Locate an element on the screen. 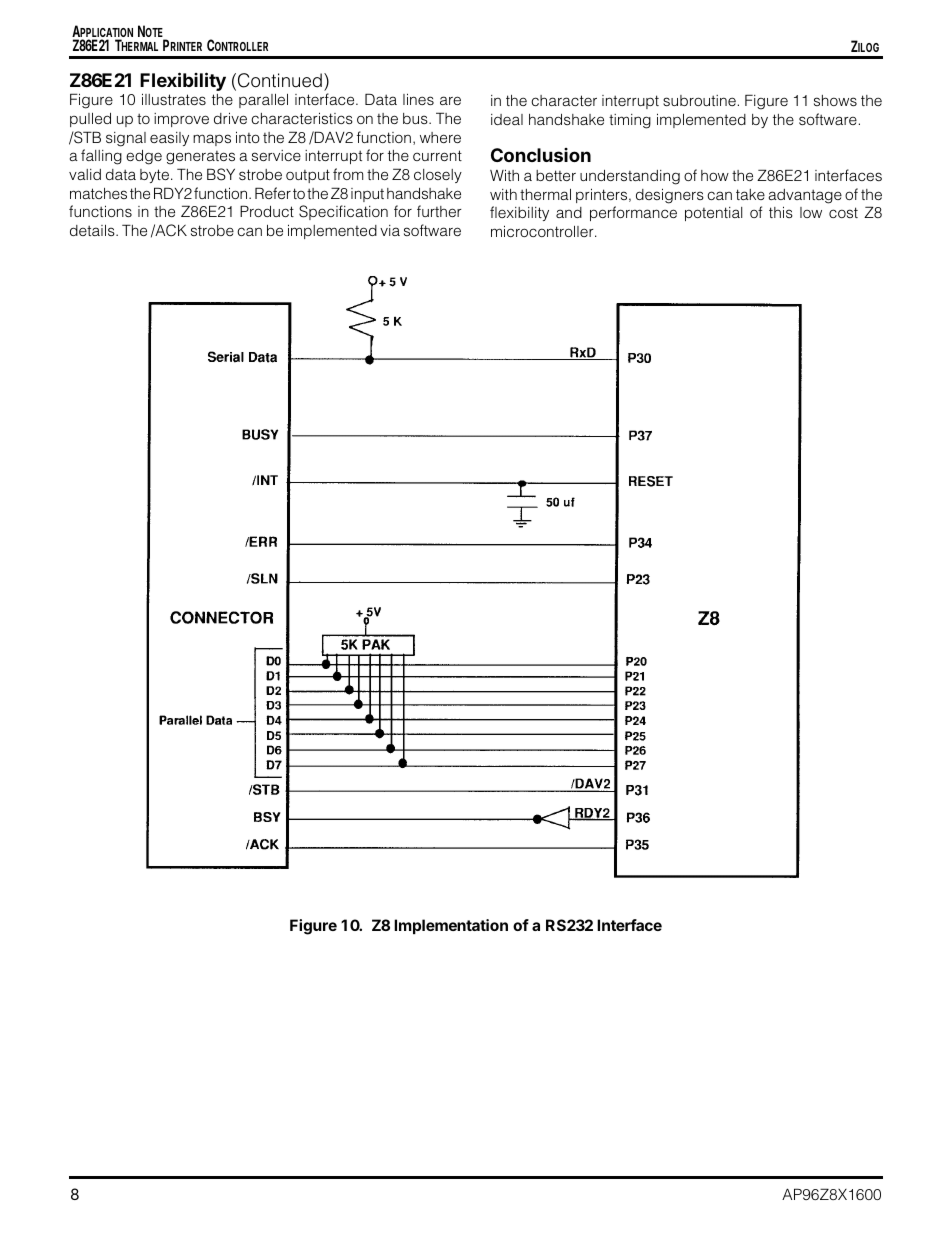  Product is located at coordinates (267, 211).
